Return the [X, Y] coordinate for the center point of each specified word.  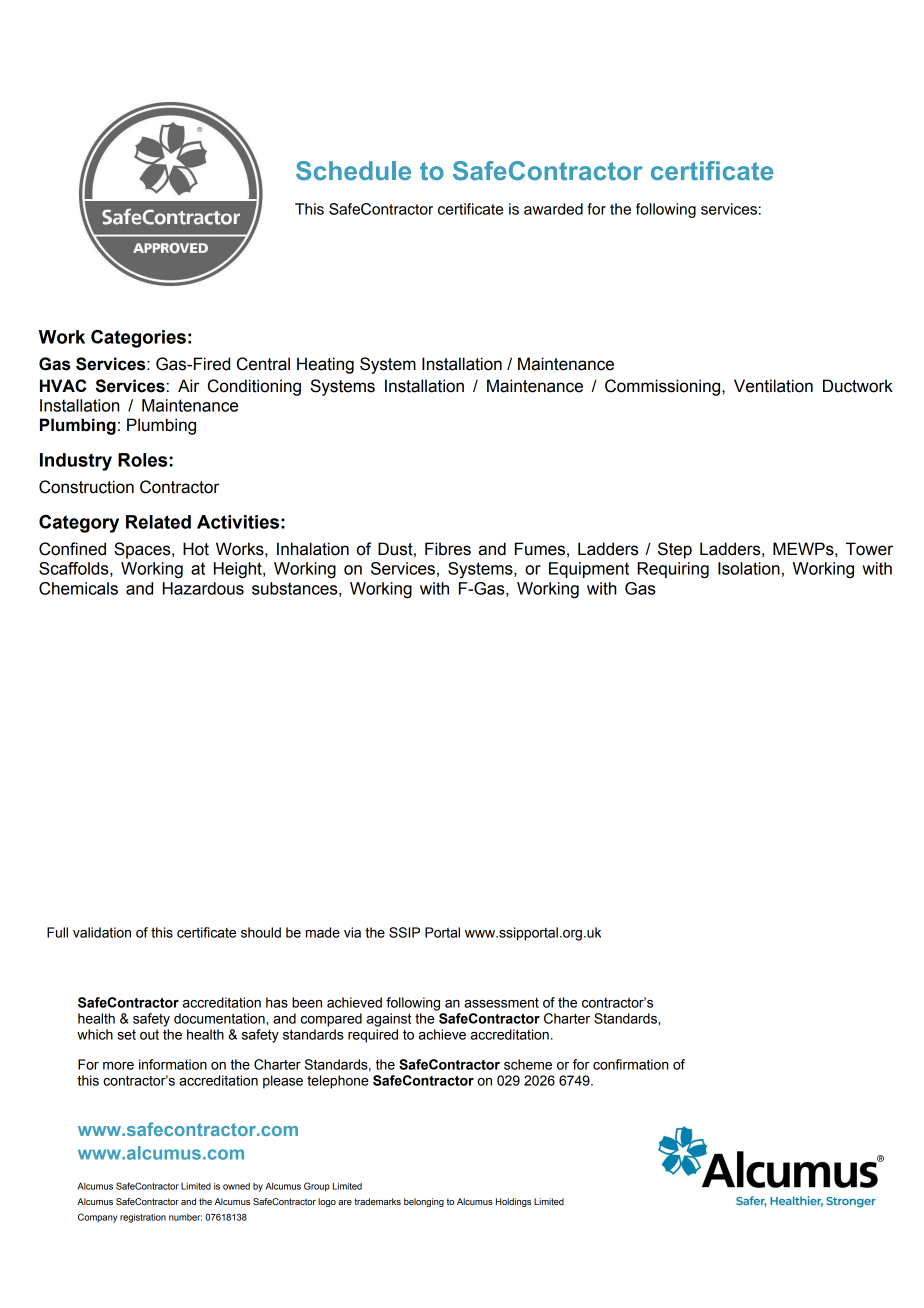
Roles [142, 460]
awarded [553, 209]
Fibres [448, 549]
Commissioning [664, 387]
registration [143, 1218]
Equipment [589, 570]
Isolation [749, 568]
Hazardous [203, 588]
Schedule [353, 171]
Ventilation [773, 386]
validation [102, 932]
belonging [424, 1202]
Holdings [513, 1202]
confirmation [630, 1064]
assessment [501, 1003]
